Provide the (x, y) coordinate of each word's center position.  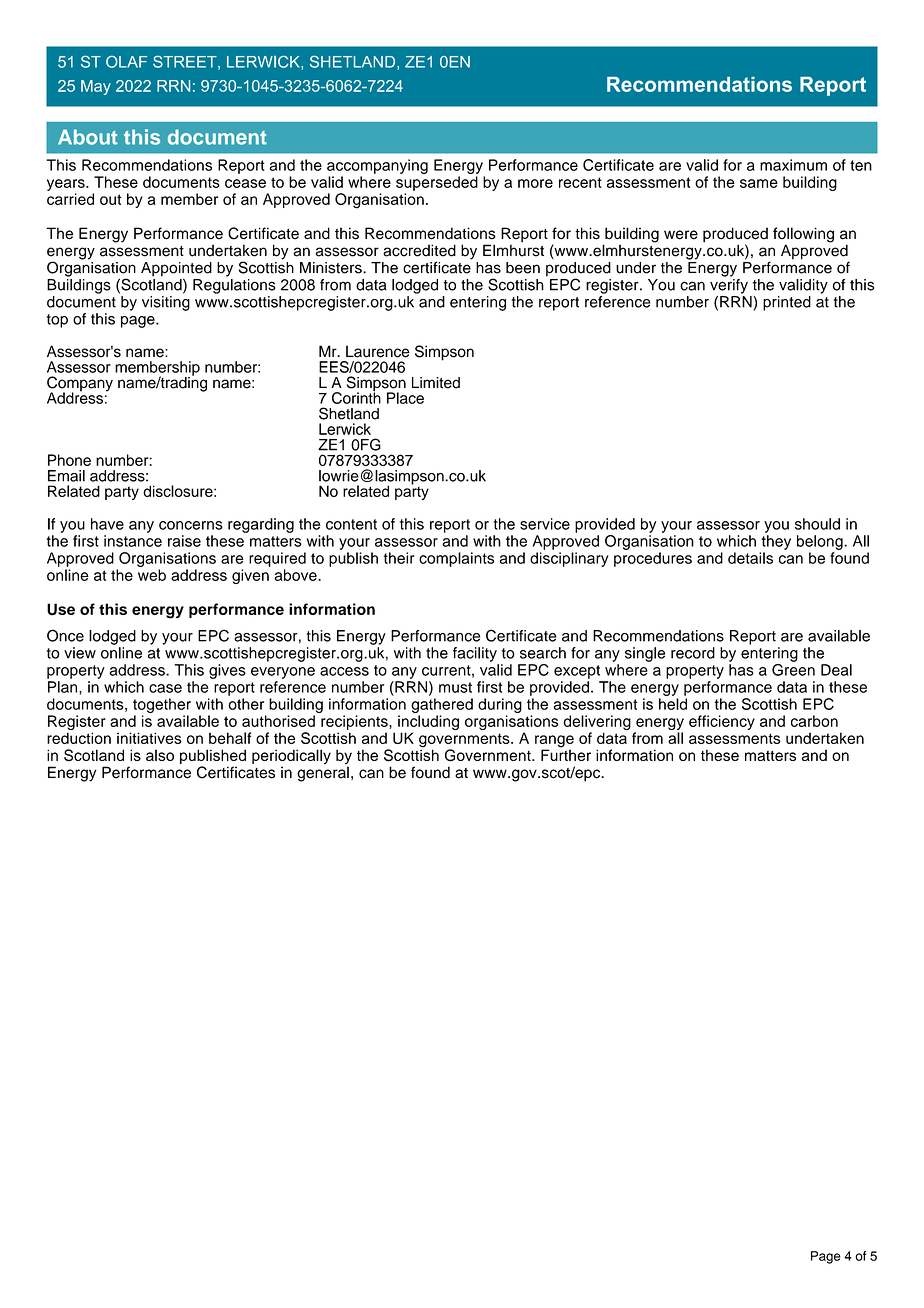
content (351, 524)
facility (475, 654)
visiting (166, 303)
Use (61, 609)
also (160, 755)
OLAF (126, 62)
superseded (437, 183)
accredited (419, 250)
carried (70, 199)
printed (787, 303)
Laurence (378, 351)
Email (66, 476)
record (693, 653)
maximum (793, 165)
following (803, 236)
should (817, 524)
